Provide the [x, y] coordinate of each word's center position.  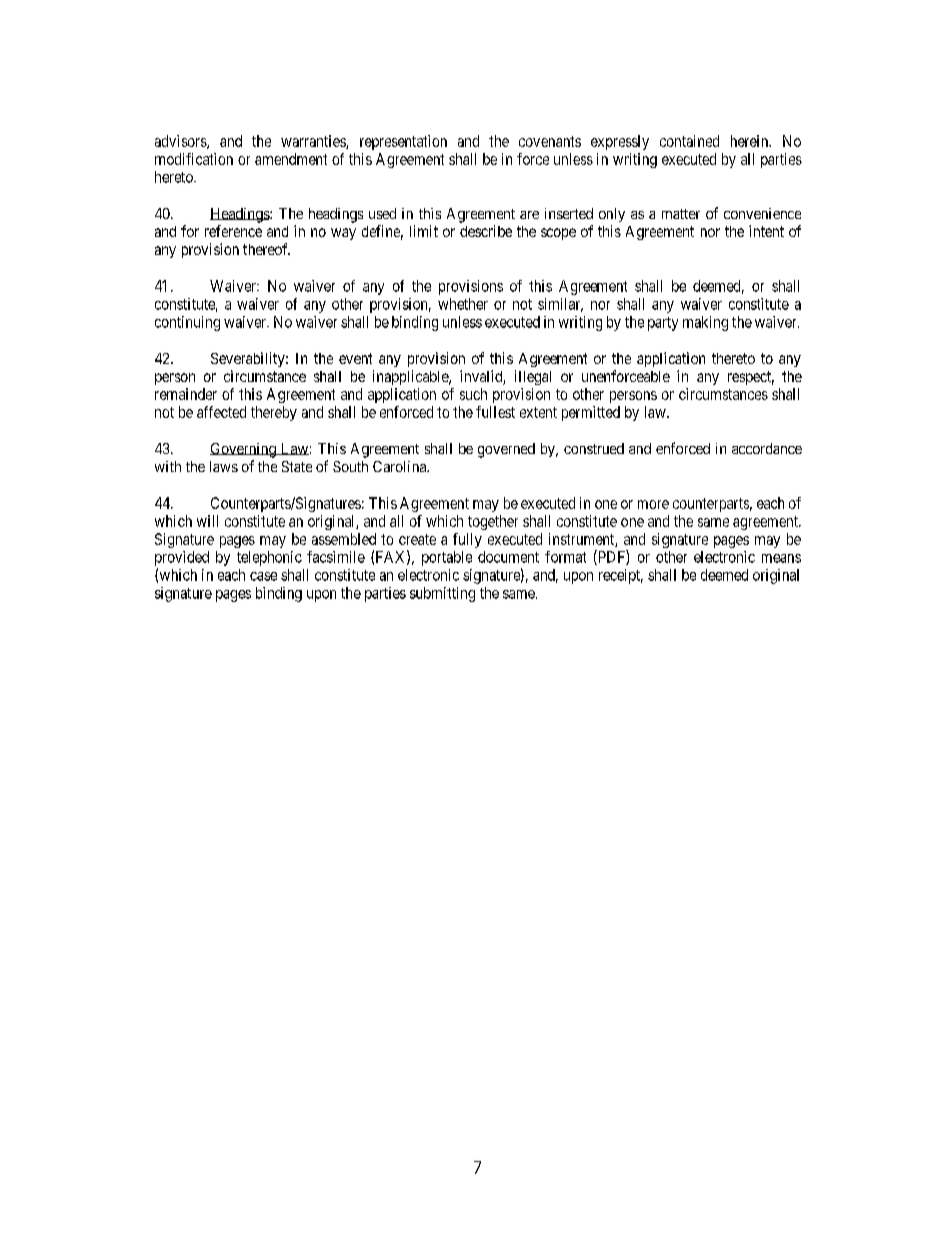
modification [194, 159]
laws [224, 466]
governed [506, 450]
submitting [442, 594]
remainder [186, 394]
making [705, 323]
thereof [266, 249]
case [263, 576]
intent [766, 231]
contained [689, 141]
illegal [533, 377]
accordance [767, 448]
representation [403, 142]
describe [486, 231]
